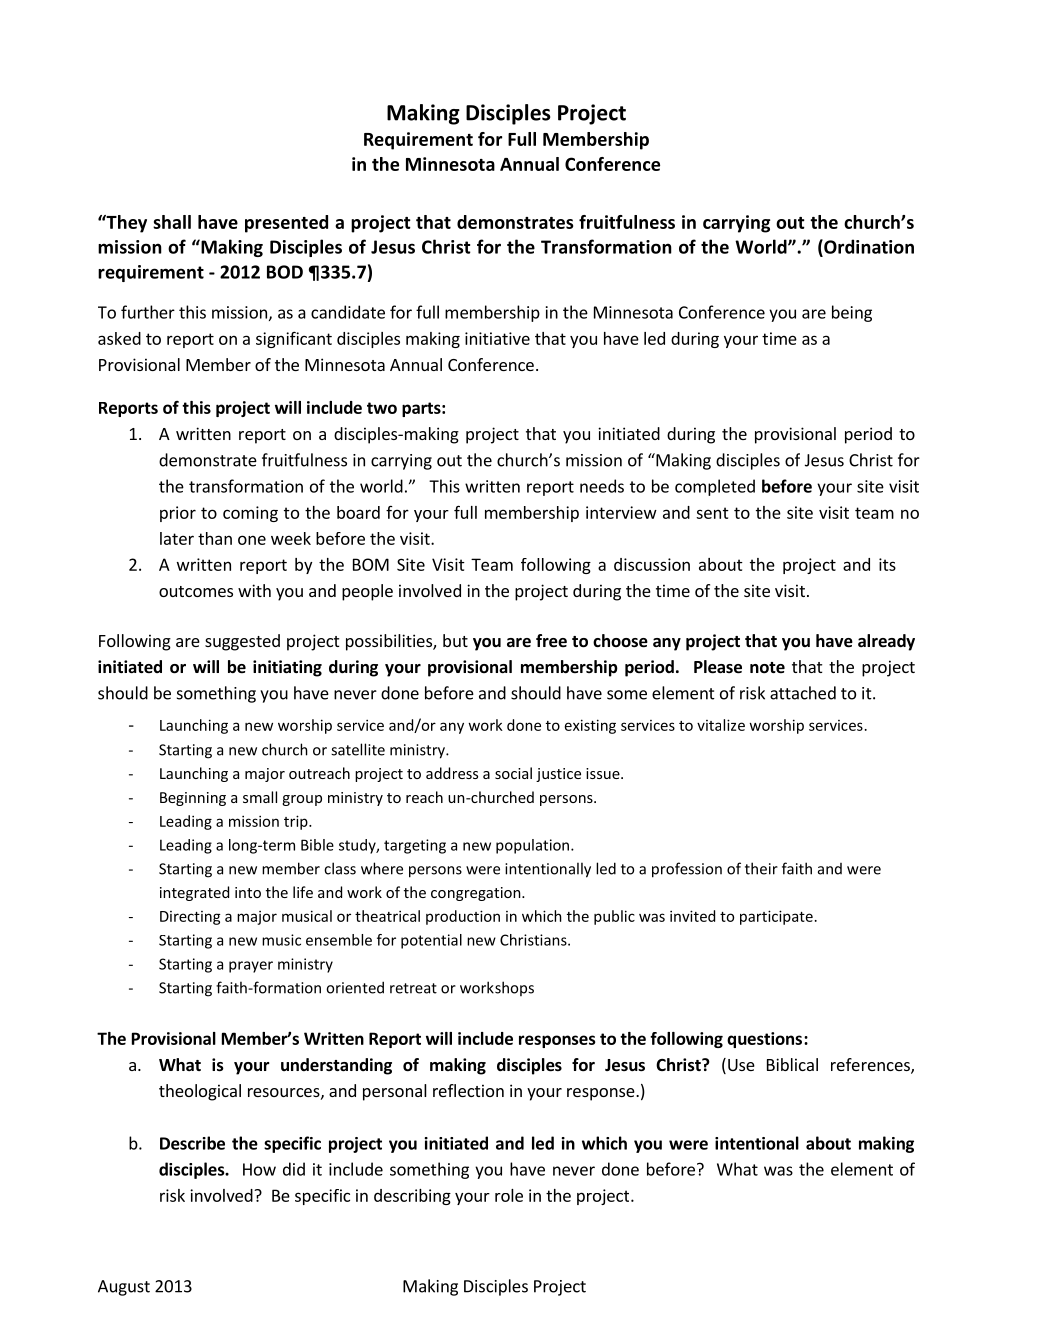 This page has width=1037, height=1342. What do you see at coordinates (792, 1064) in the page?
I see `Biblical` at bounding box center [792, 1064].
